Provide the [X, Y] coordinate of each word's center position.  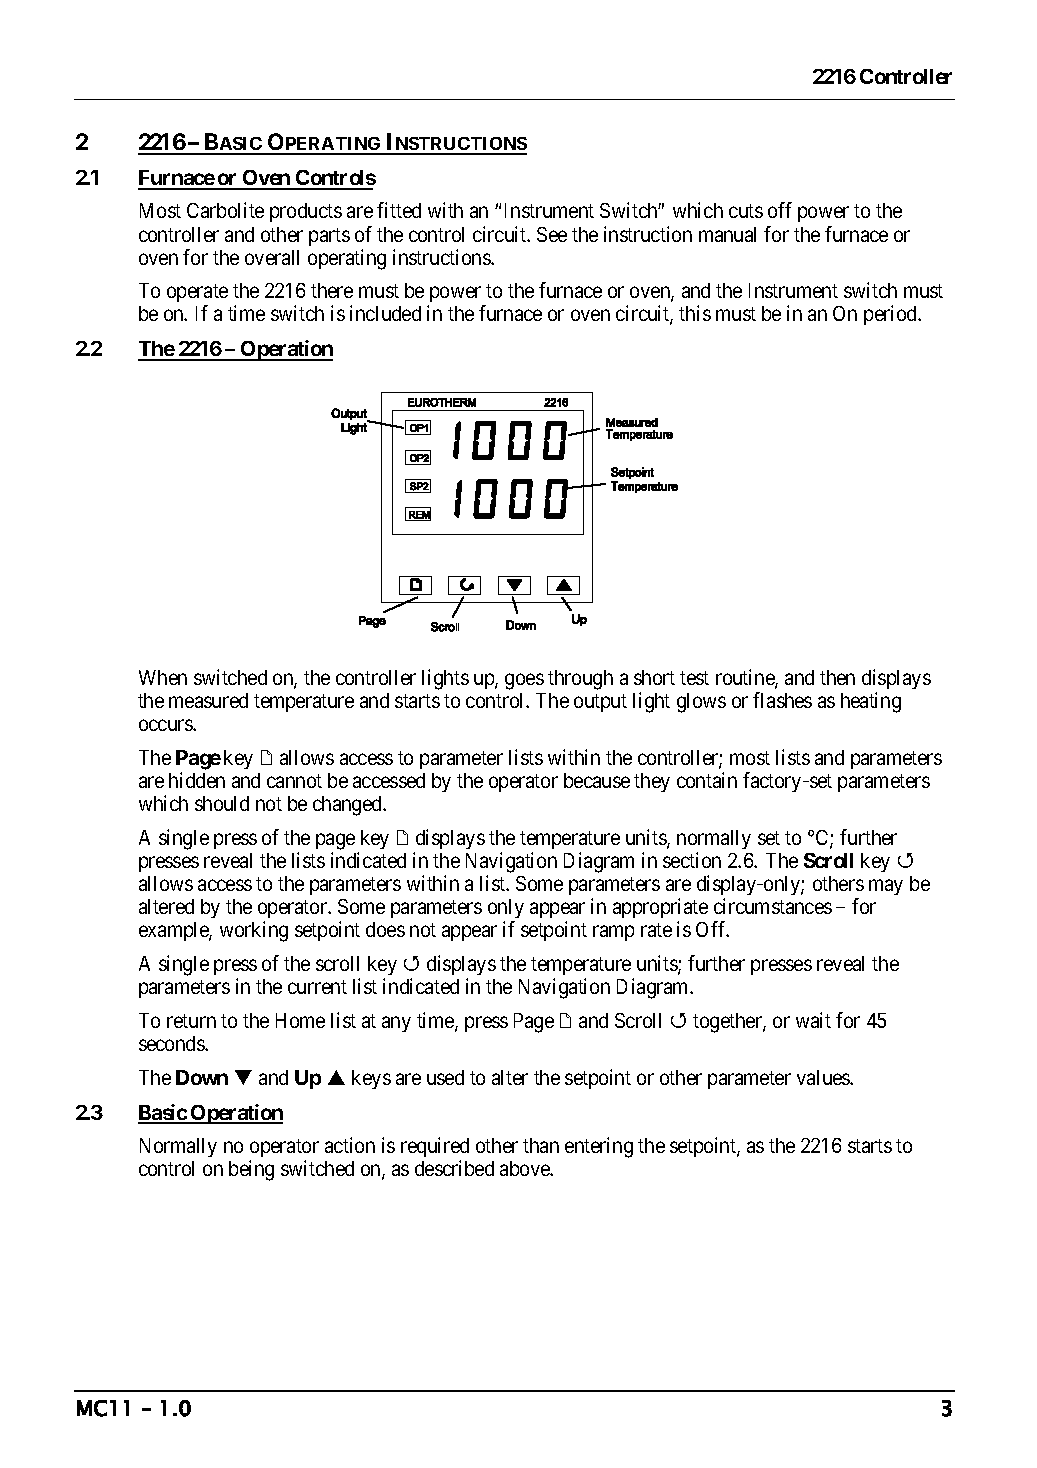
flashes [782, 700]
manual [727, 234]
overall [272, 257]
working [254, 931]
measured [208, 700]
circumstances [773, 906]
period [891, 315]
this [695, 313]
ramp [613, 933]
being [251, 1170]
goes [524, 681]
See [552, 234]
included [385, 313]
